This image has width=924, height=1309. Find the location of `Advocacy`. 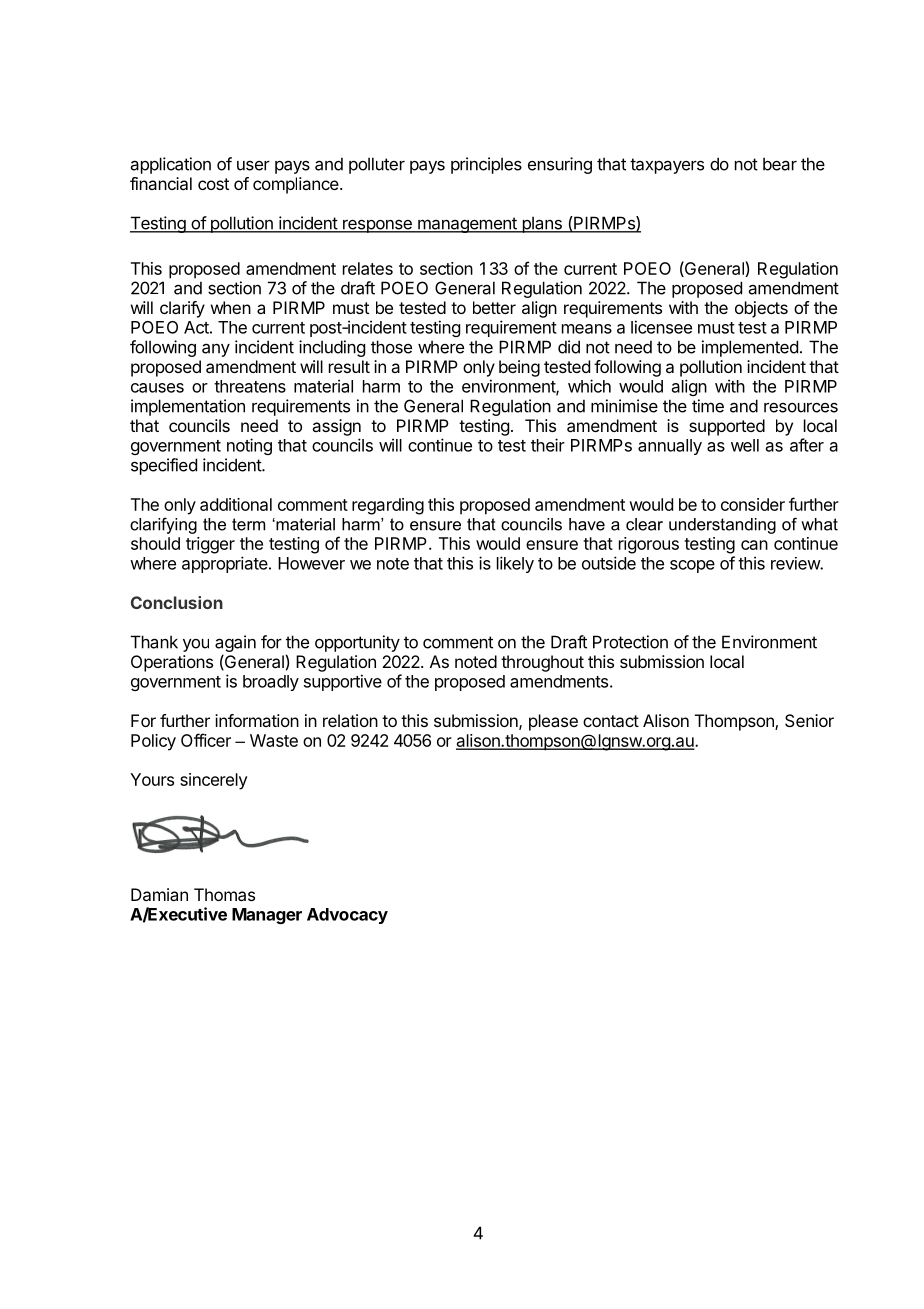

Advocacy is located at coordinates (347, 916).
